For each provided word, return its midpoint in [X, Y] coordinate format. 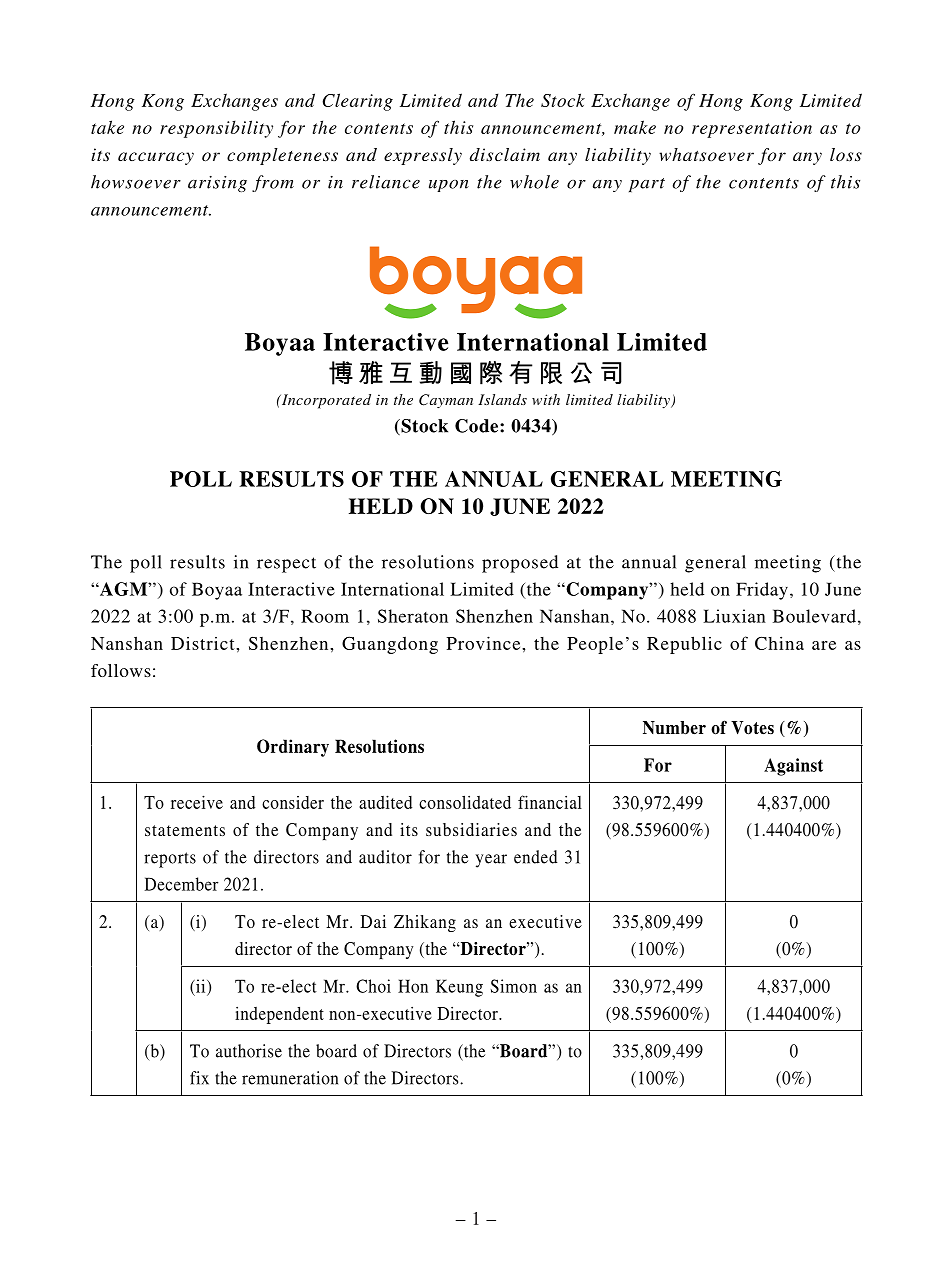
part [647, 185]
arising [217, 184]
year [491, 861]
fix [199, 1078]
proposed [520, 564]
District [204, 643]
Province [485, 643]
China [779, 643]
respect [286, 565]
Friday [762, 591]
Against [793, 767]
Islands [502, 399]
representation [752, 129]
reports [170, 860]
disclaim [505, 154]
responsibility [216, 129]
